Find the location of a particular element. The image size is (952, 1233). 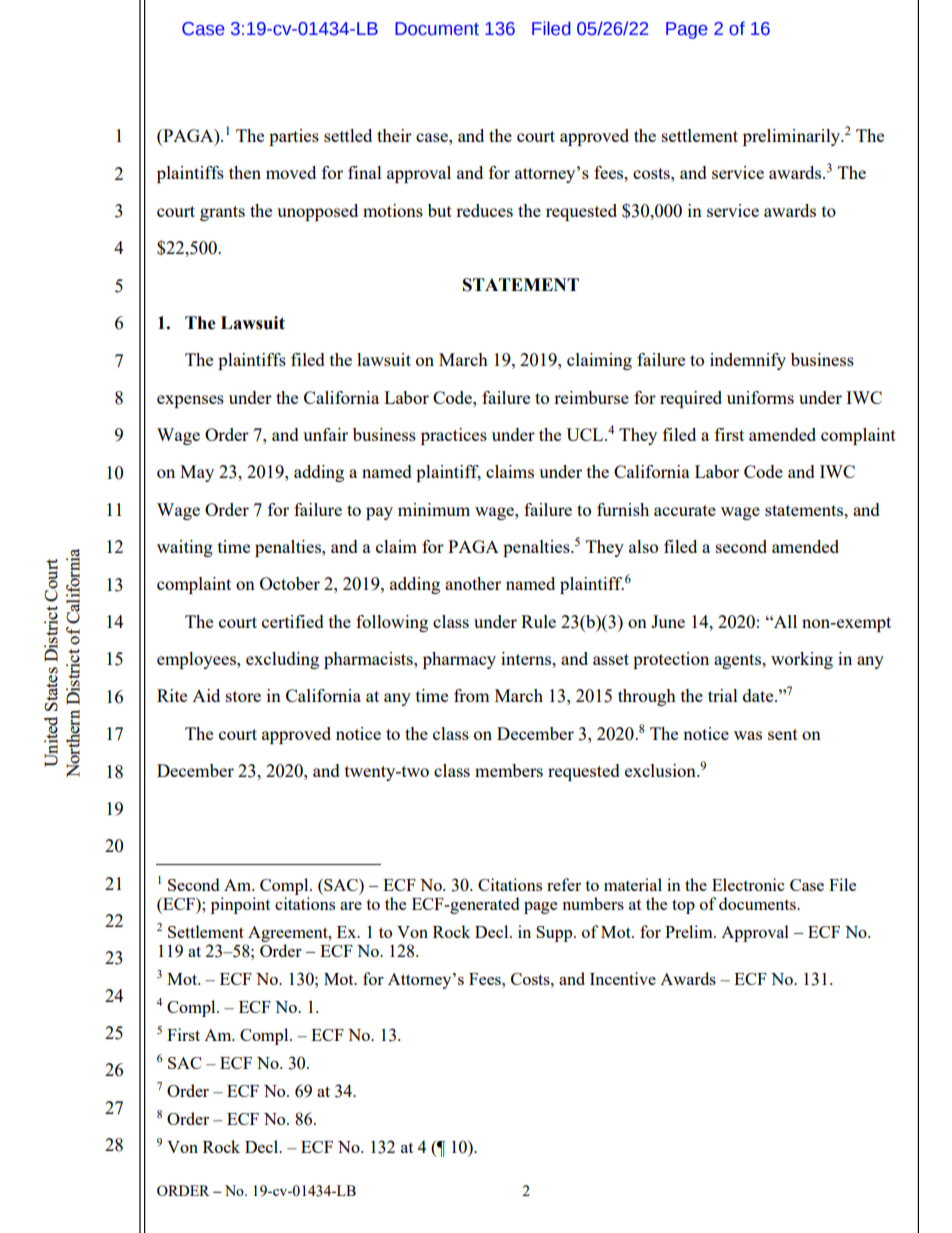

reduces is located at coordinates (484, 210).
